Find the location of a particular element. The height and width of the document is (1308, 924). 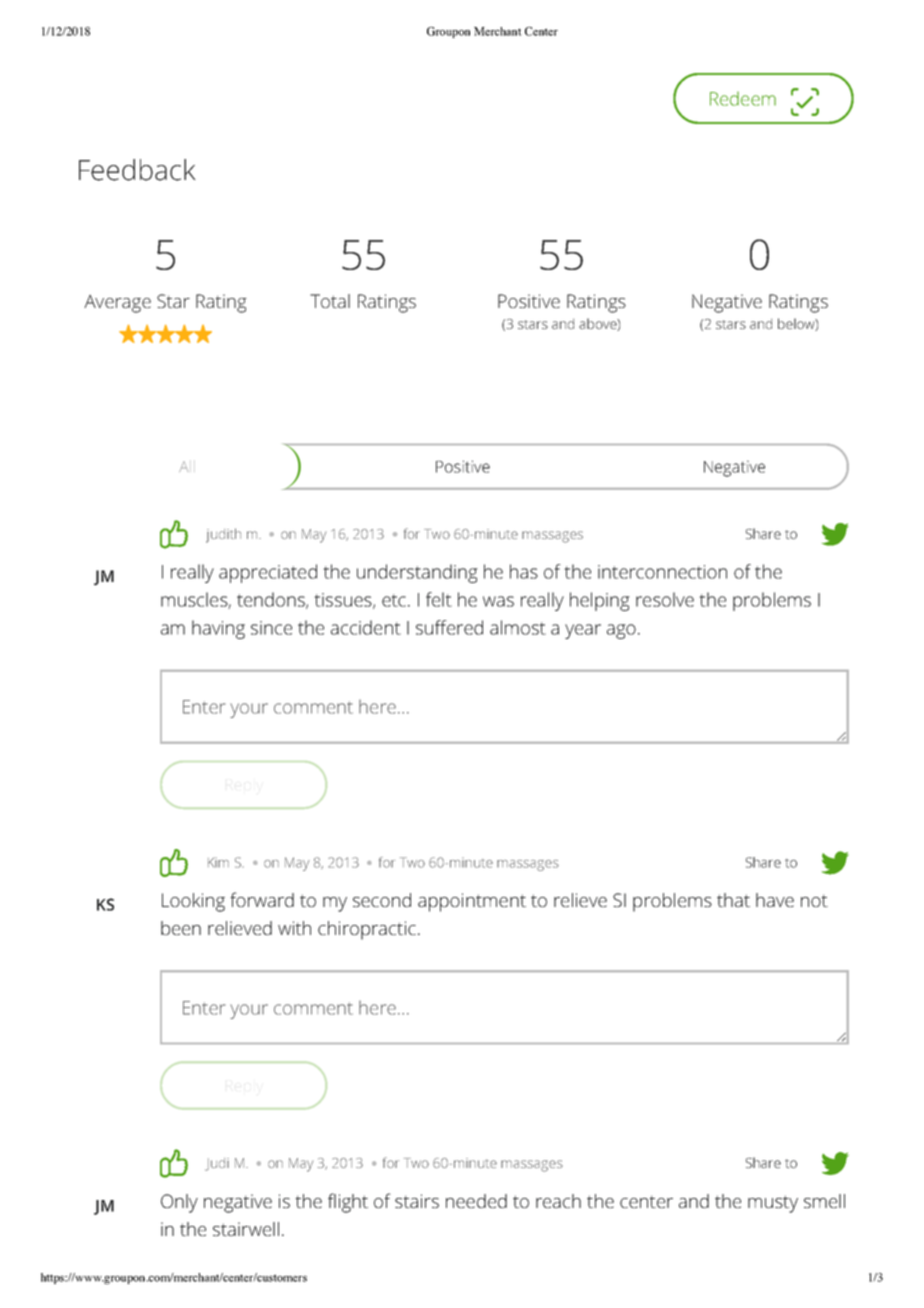

Redeem is located at coordinates (743, 99).
